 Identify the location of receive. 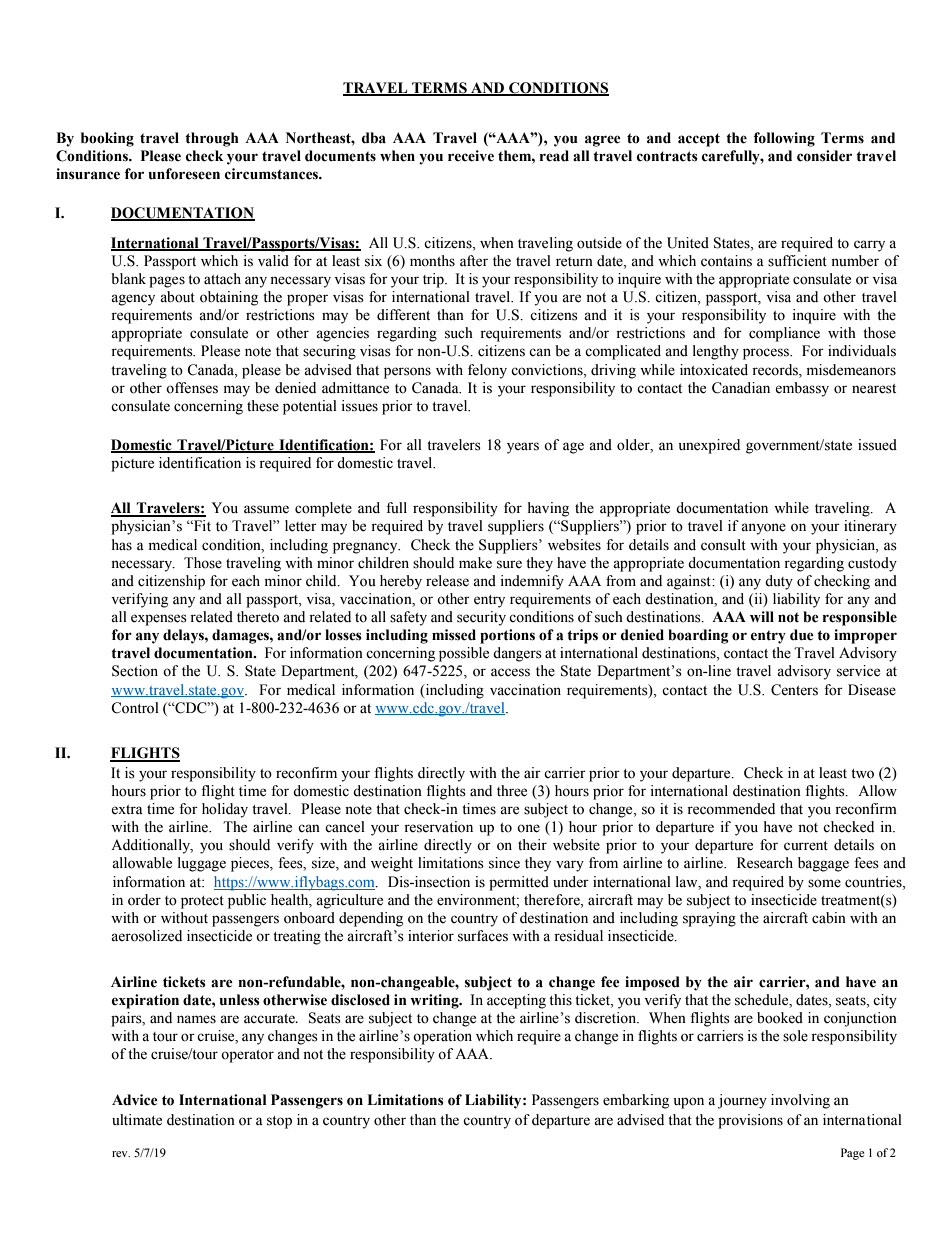
(471, 156).
